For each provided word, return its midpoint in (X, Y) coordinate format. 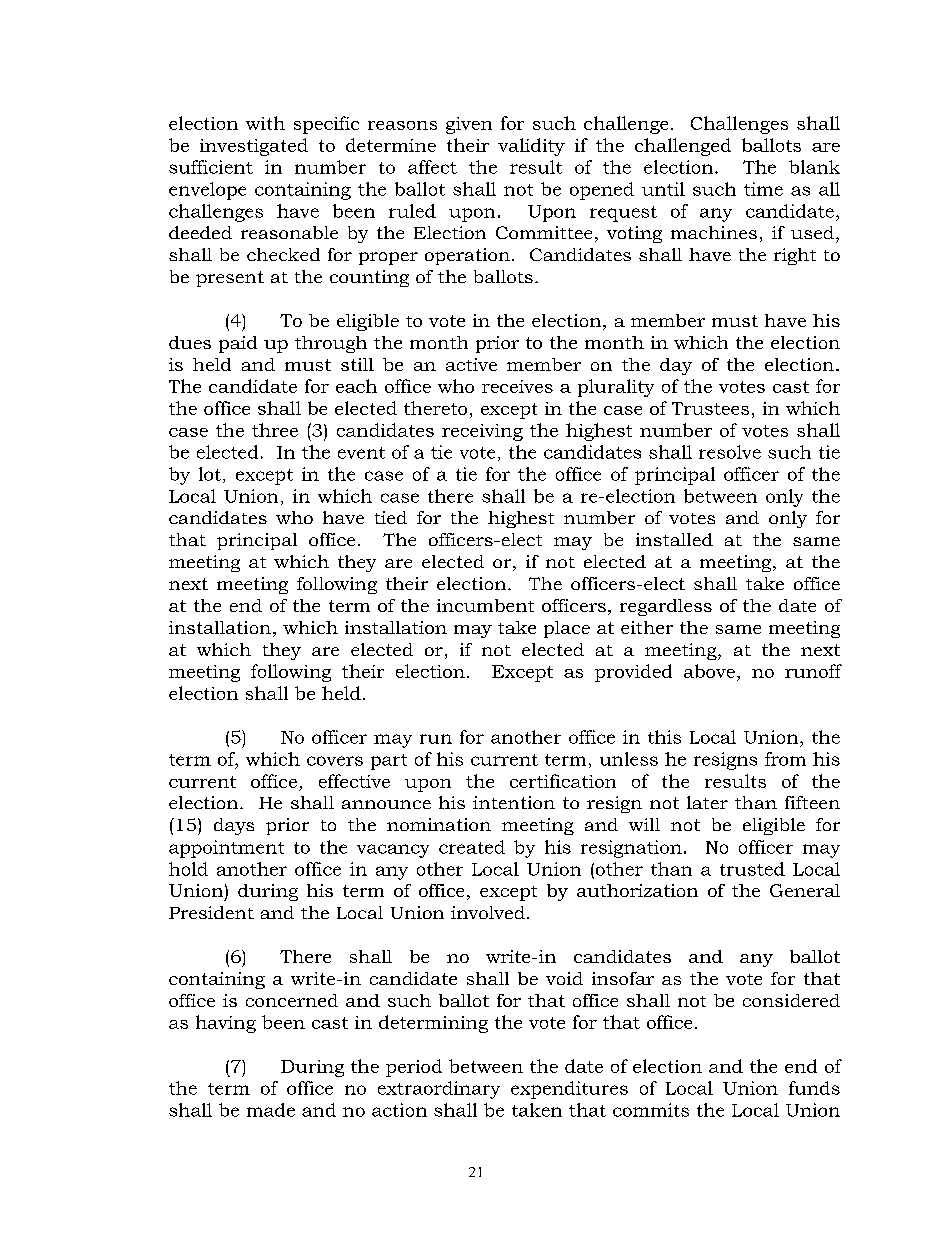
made (271, 1110)
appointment (226, 849)
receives (517, 386)
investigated (254, 147)
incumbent (485, 605)
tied (391, 517)
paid (238, 344)
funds (814, 1088)
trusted (752, 869)
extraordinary (439, 1090)
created (472, 847)
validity (531, 147)
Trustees (710, 408)
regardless (666, 607)
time (763, 189)
